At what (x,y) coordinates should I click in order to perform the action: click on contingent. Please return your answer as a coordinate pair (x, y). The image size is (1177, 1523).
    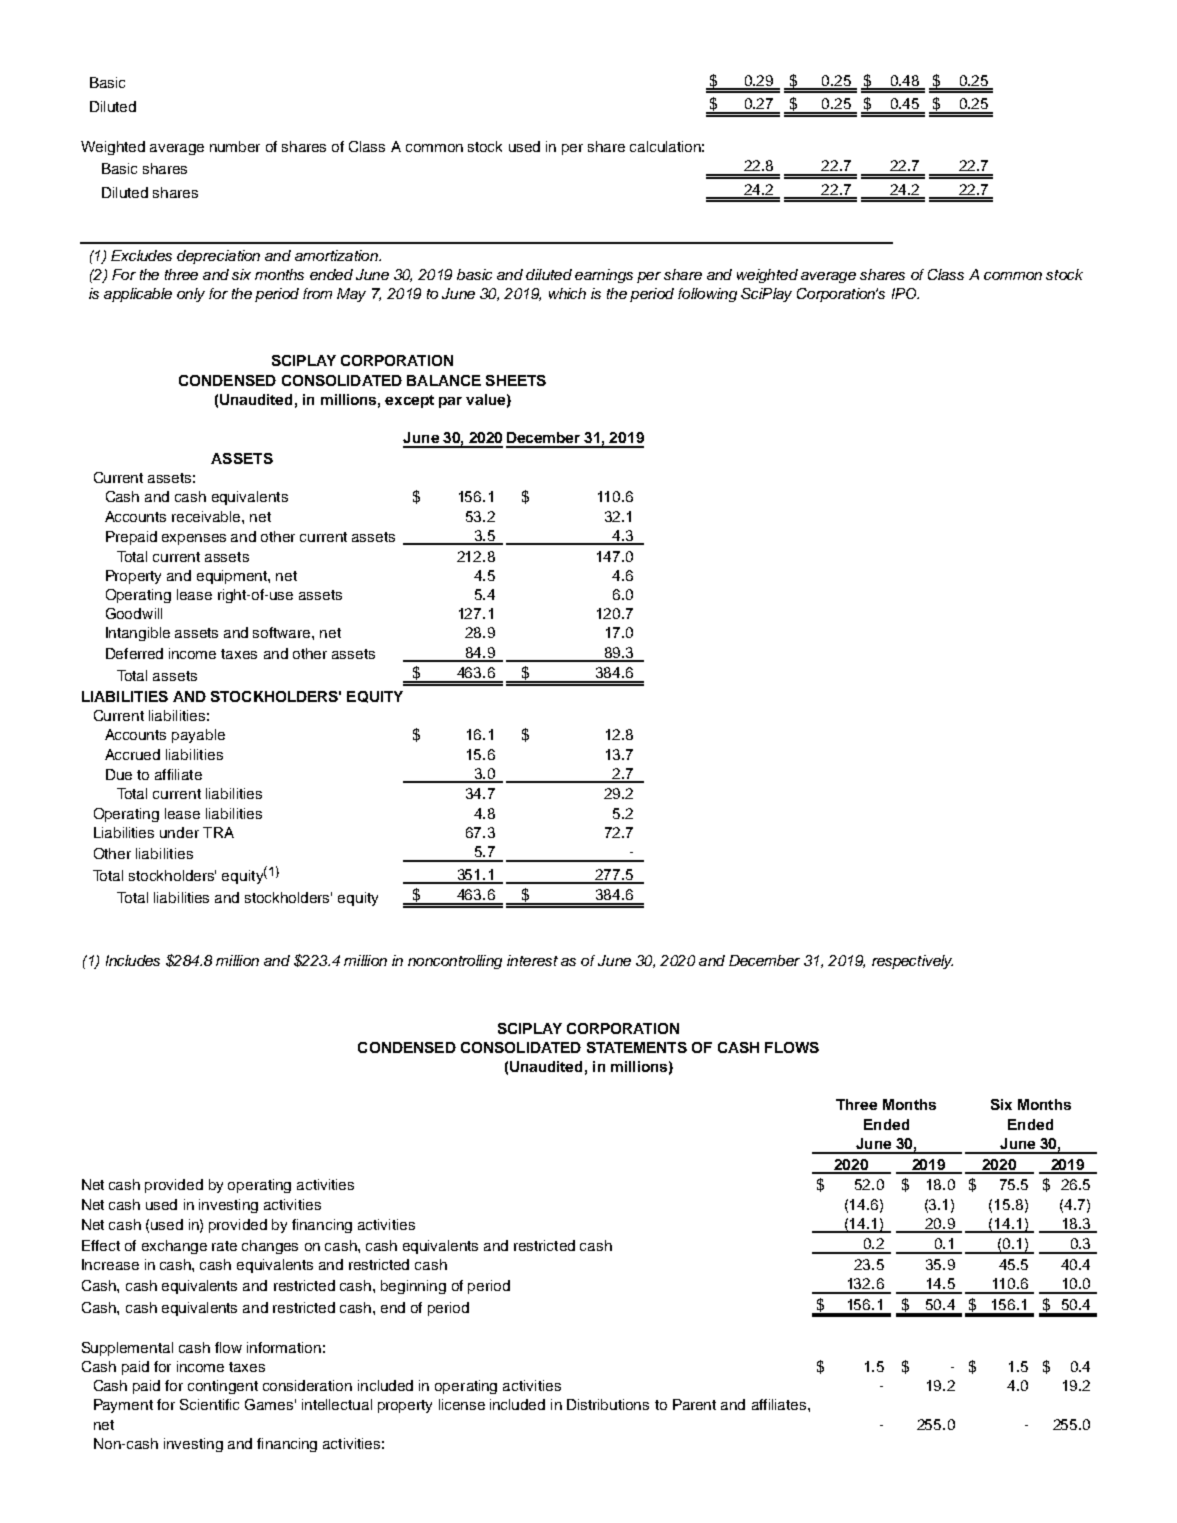
    Looking at the image, I should click on (223, 1387).
